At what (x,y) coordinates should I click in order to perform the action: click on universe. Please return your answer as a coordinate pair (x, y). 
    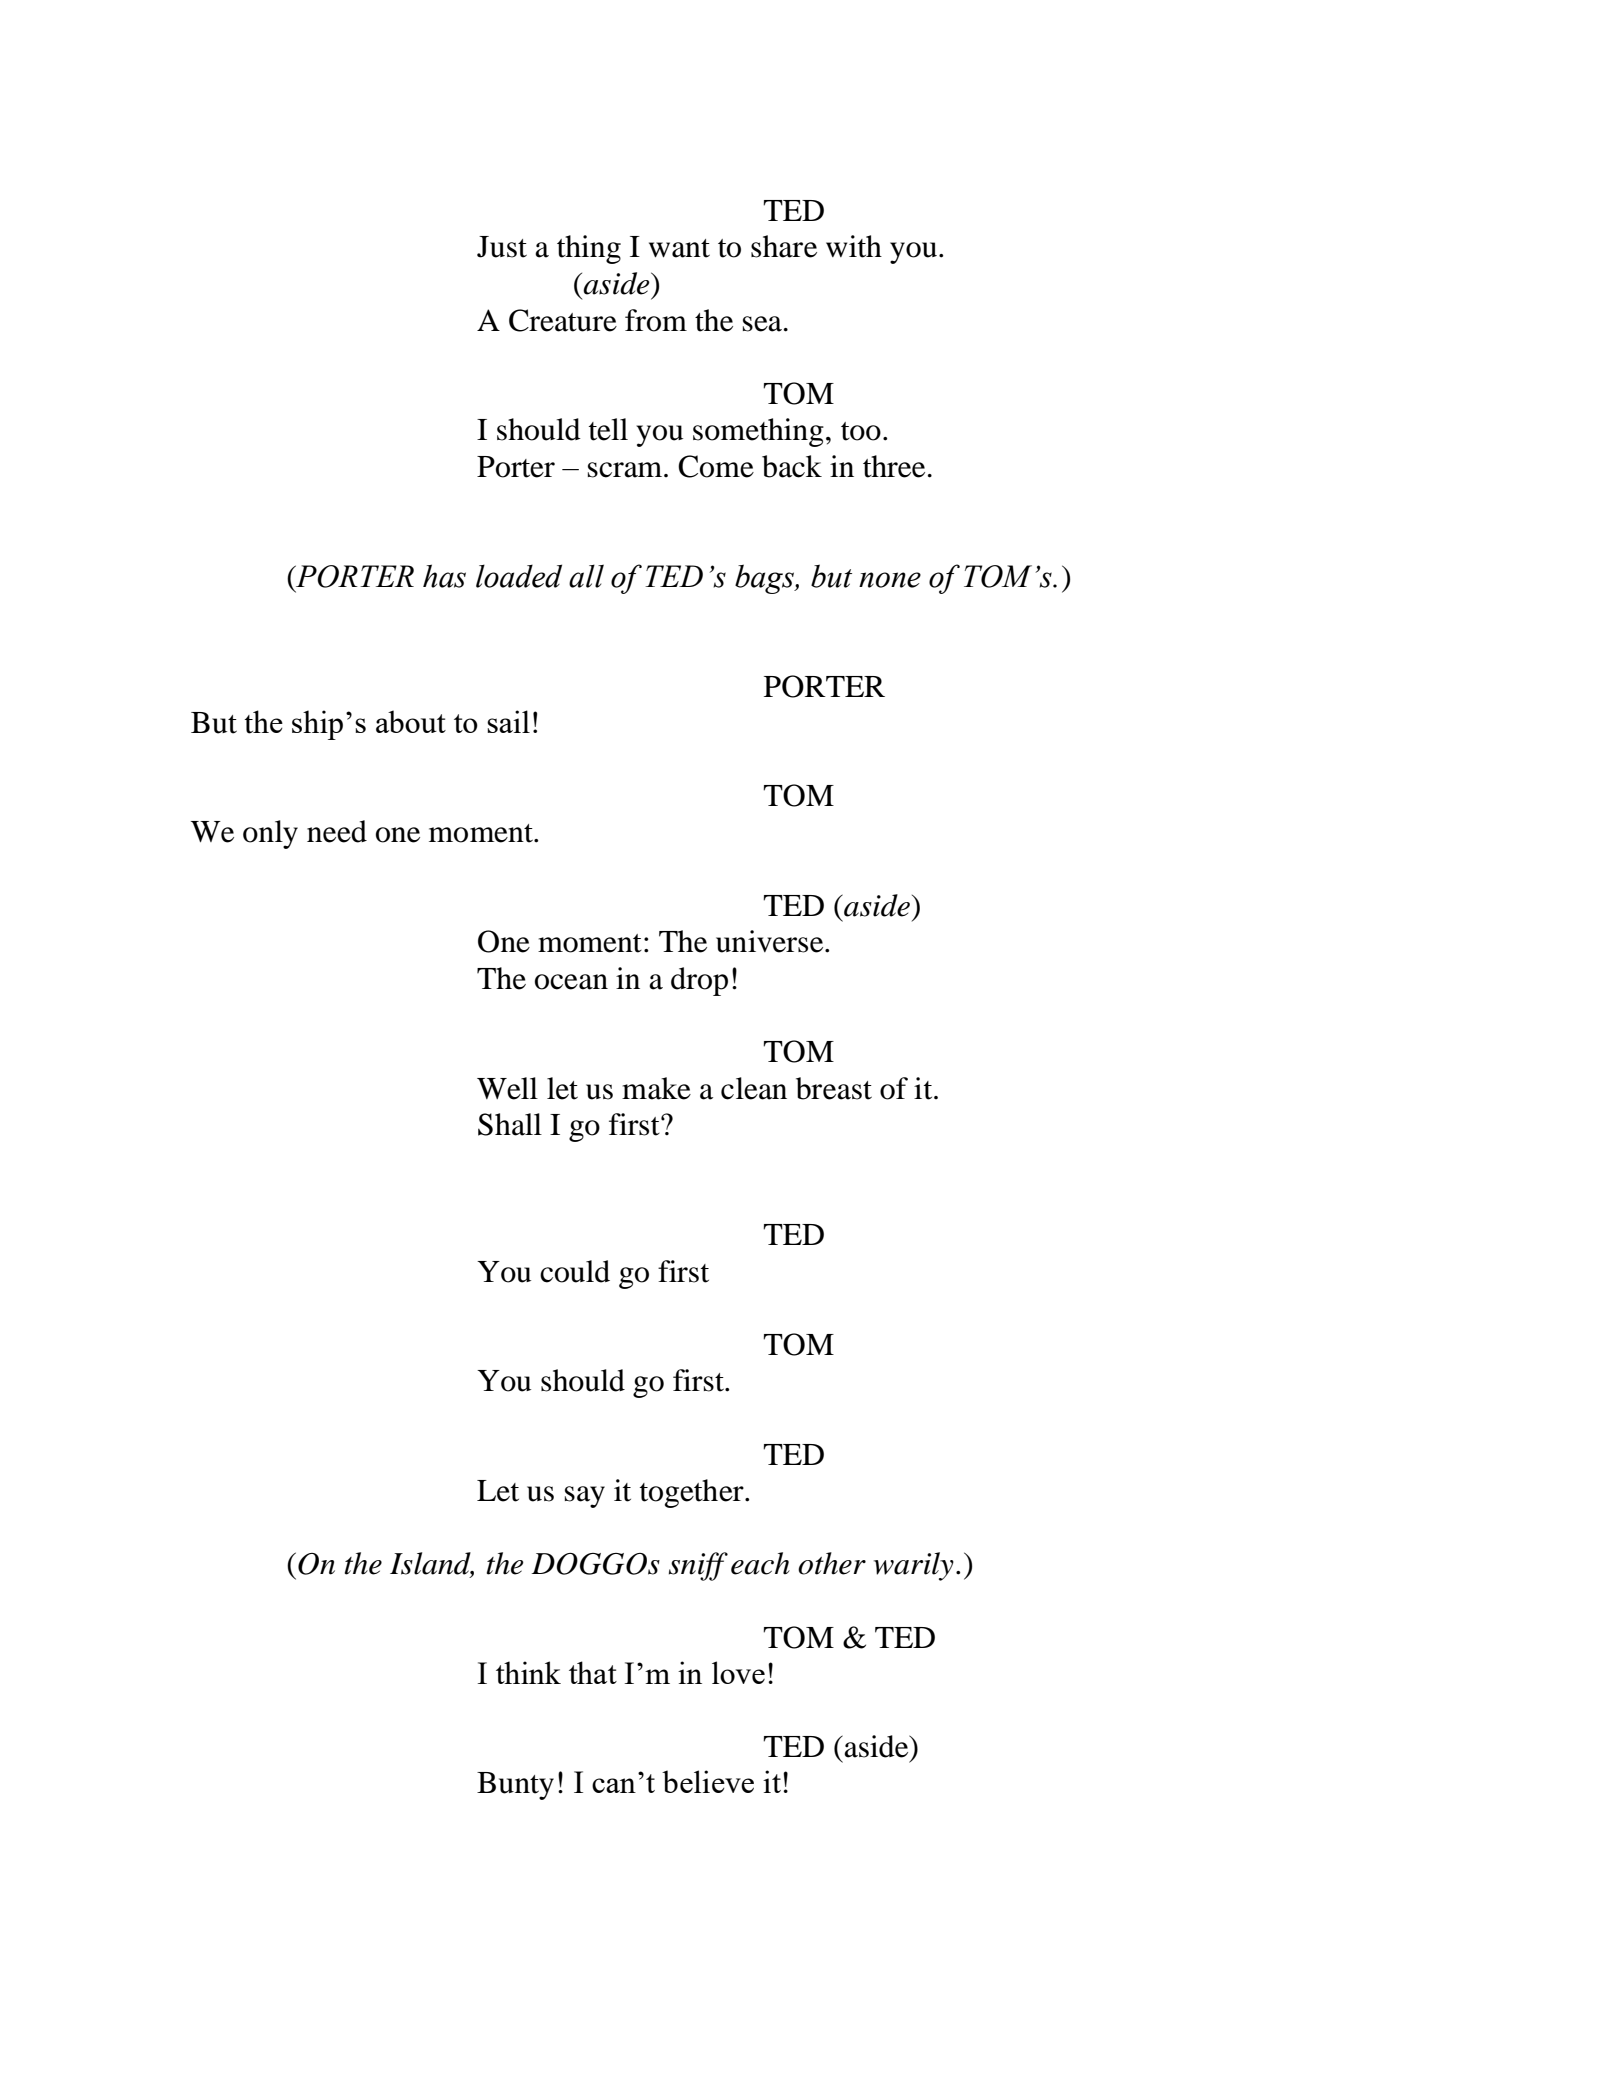
    Looking at the image, I should click on (771, 941).
